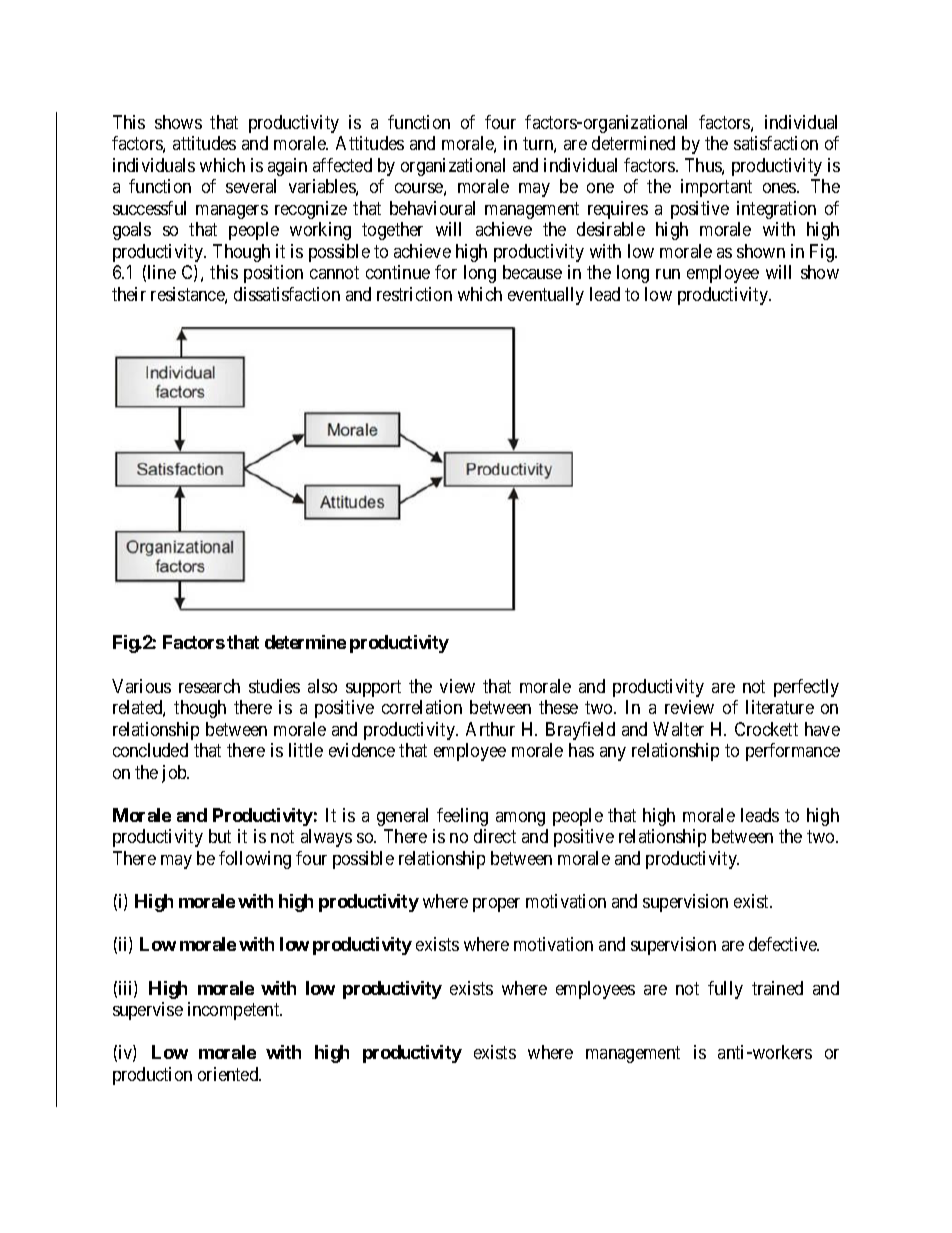  I want to click on important, so click(716, 188).
